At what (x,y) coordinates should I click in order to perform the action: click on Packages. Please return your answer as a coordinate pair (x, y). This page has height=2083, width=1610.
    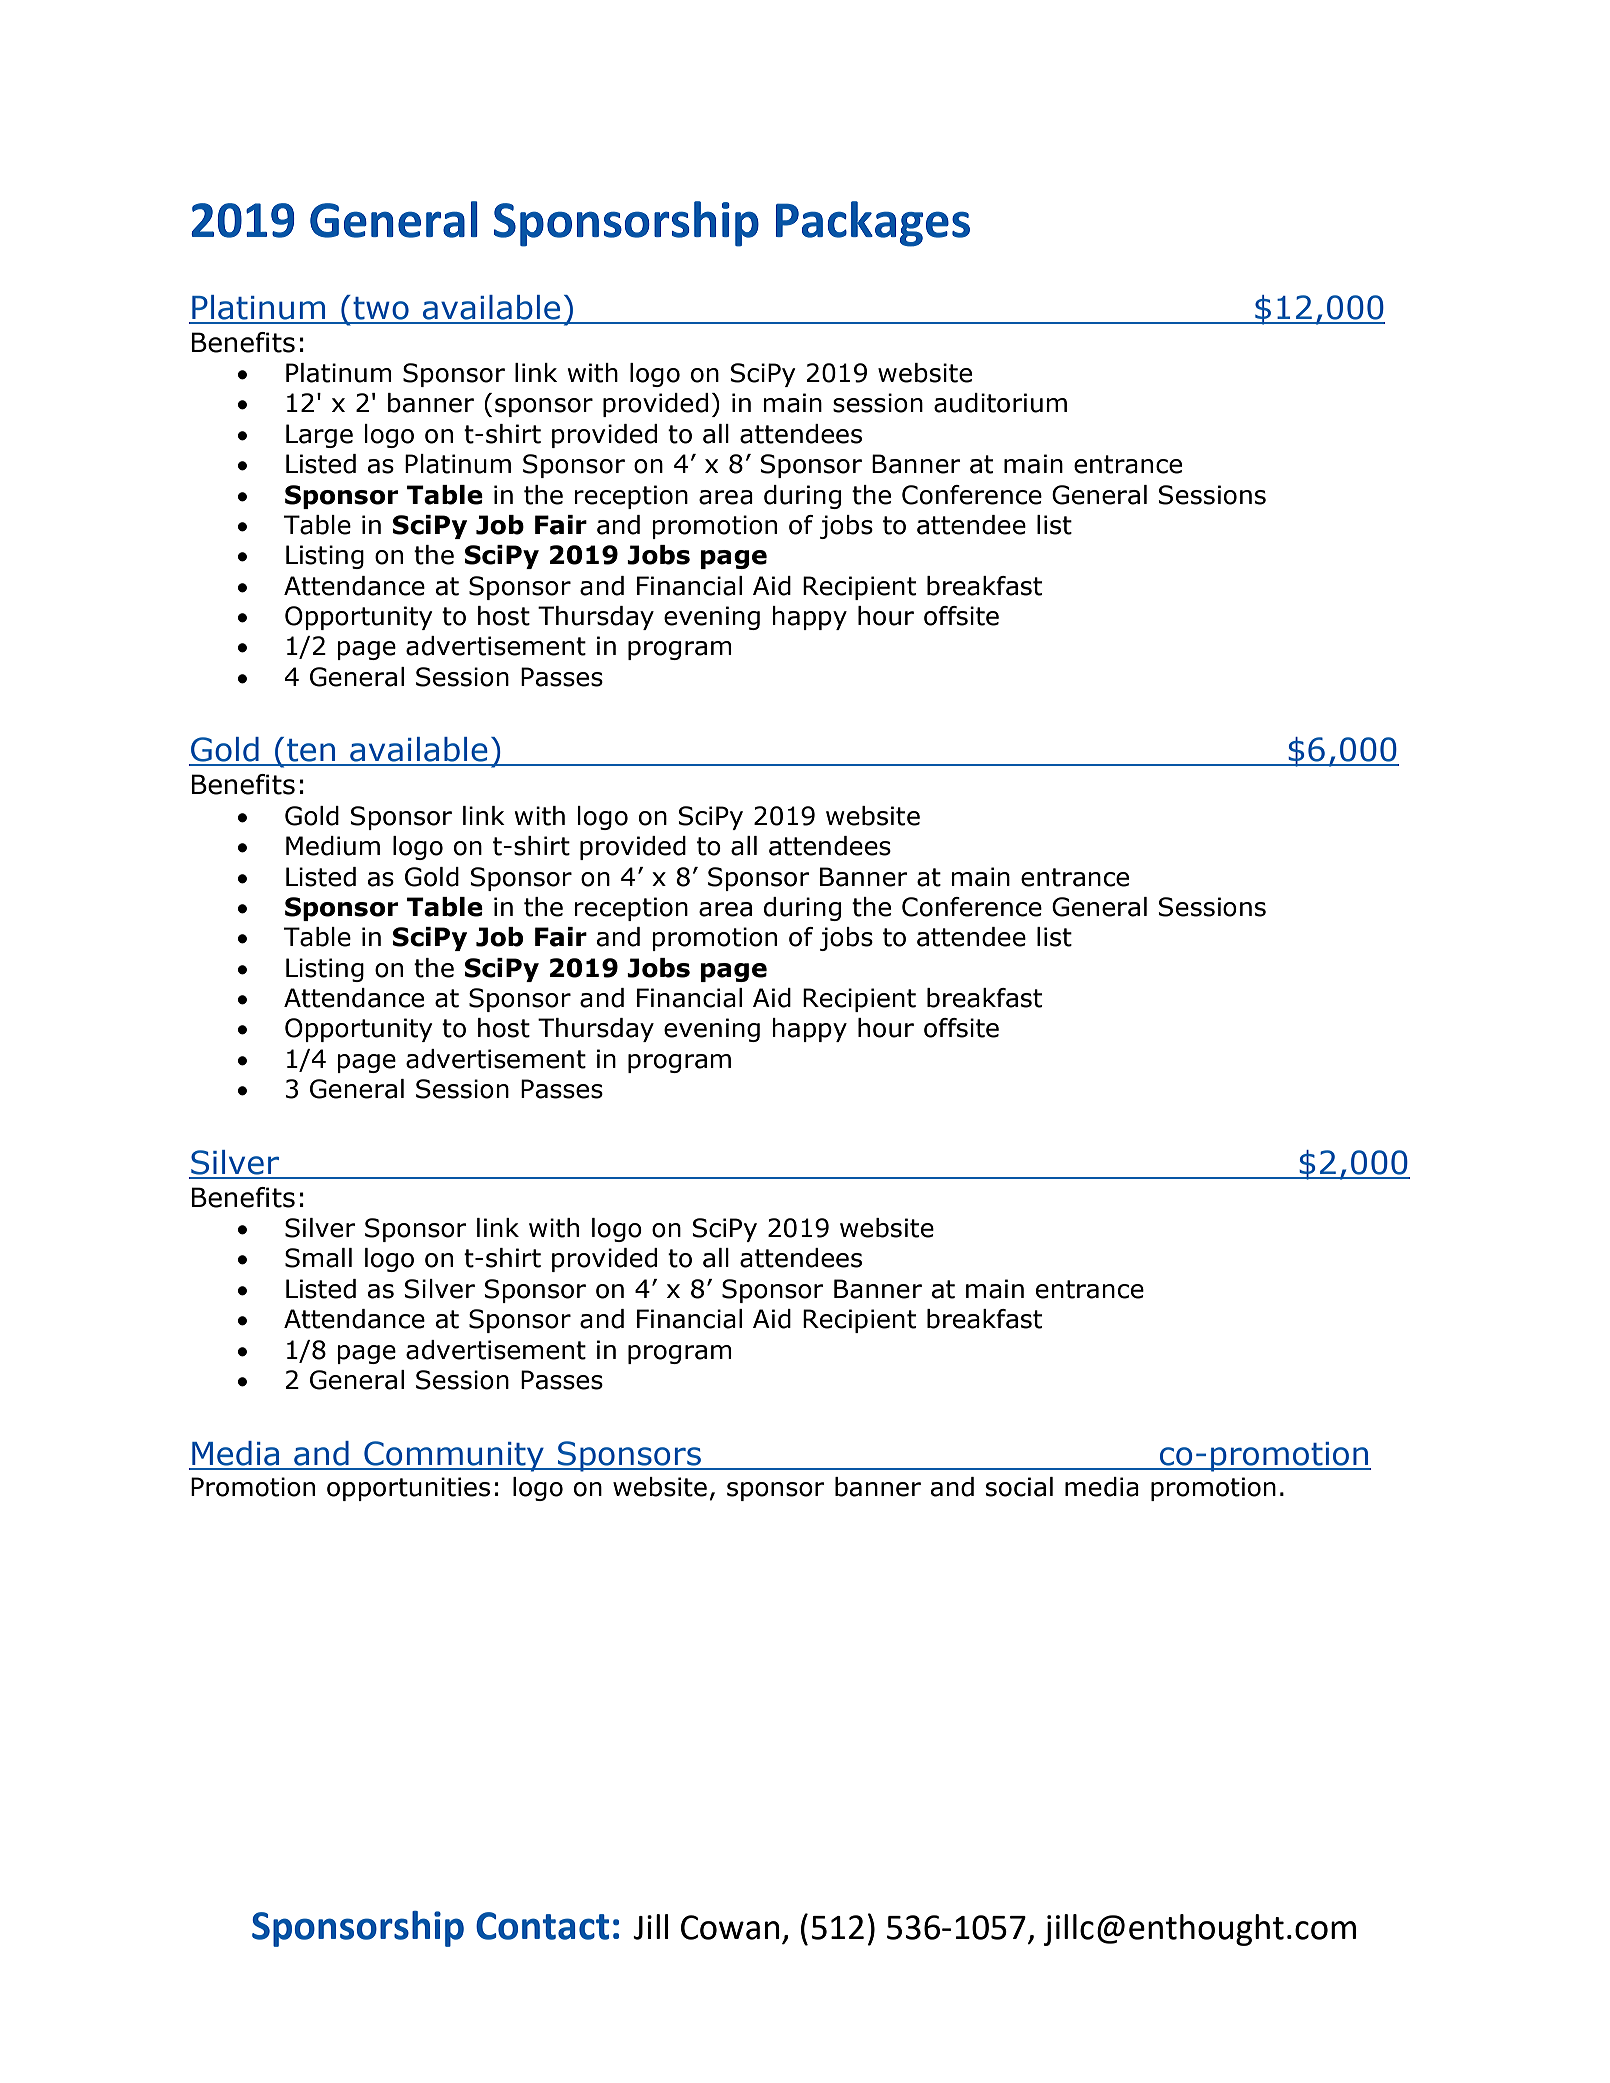
    Looking at the image, I should click on (873, 224).
